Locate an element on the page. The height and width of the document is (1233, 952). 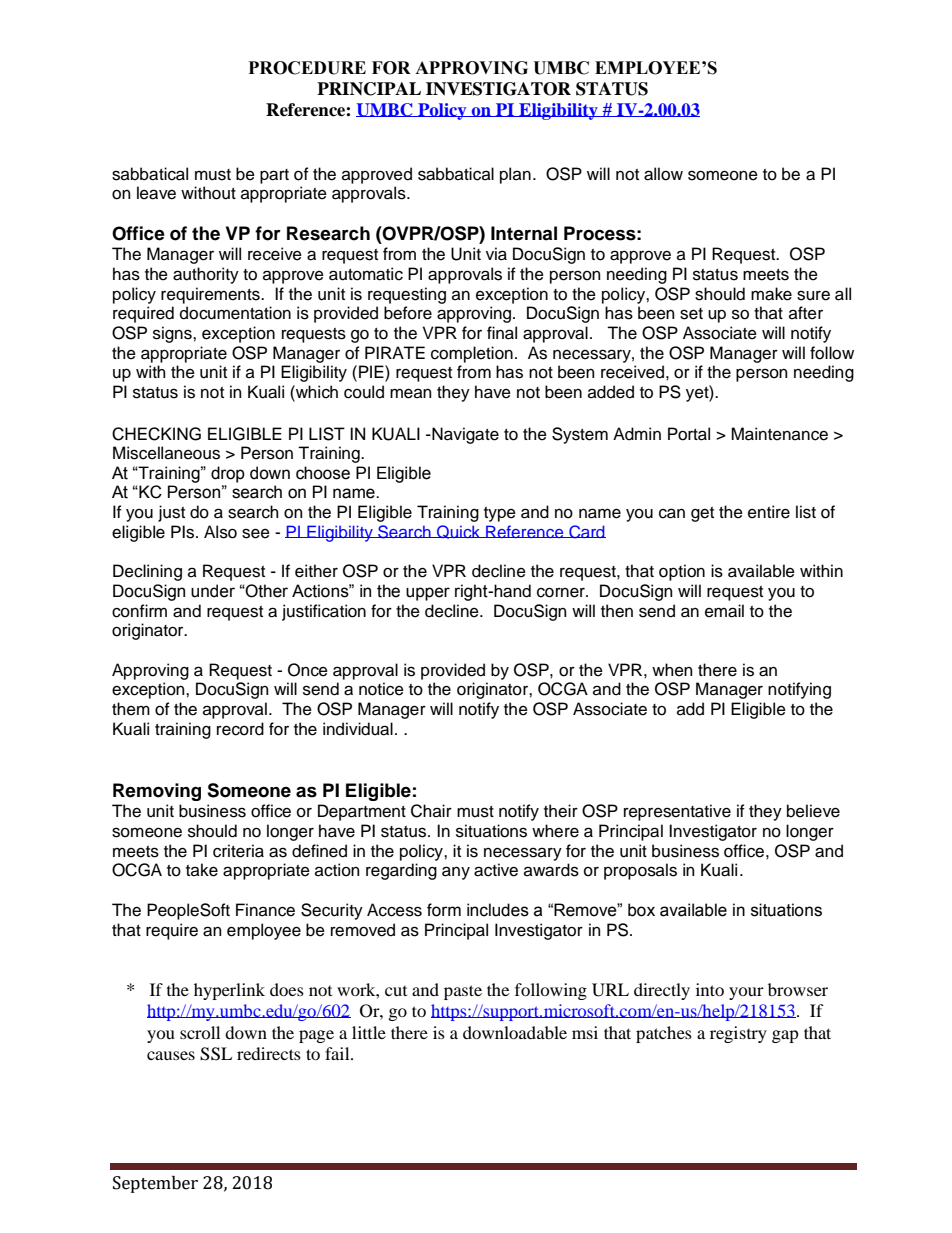
completion is located at coordinates (472, 354).
